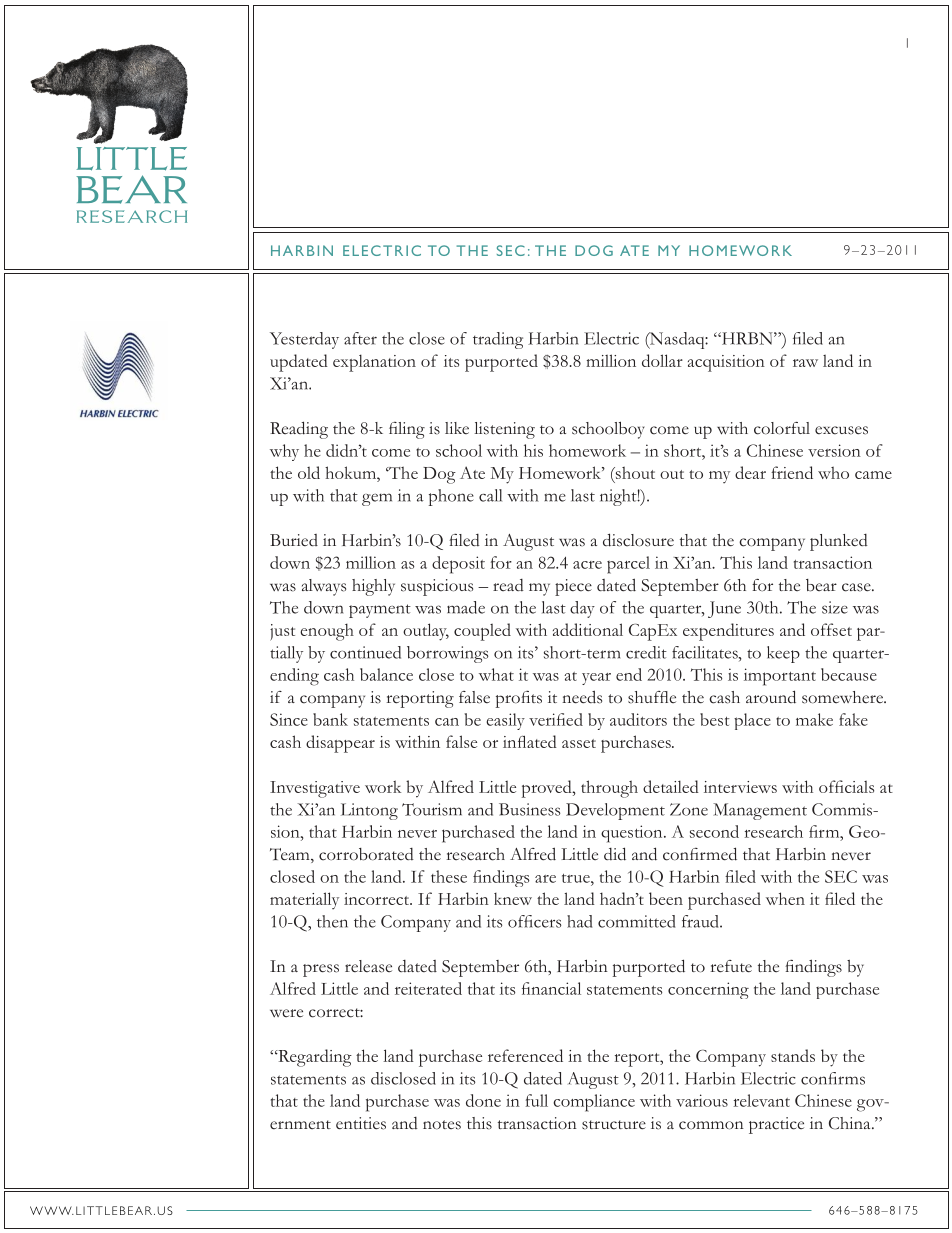  Describe the element at coordinates (340, 744) in the screenshot. I see `disappear` at that location.
